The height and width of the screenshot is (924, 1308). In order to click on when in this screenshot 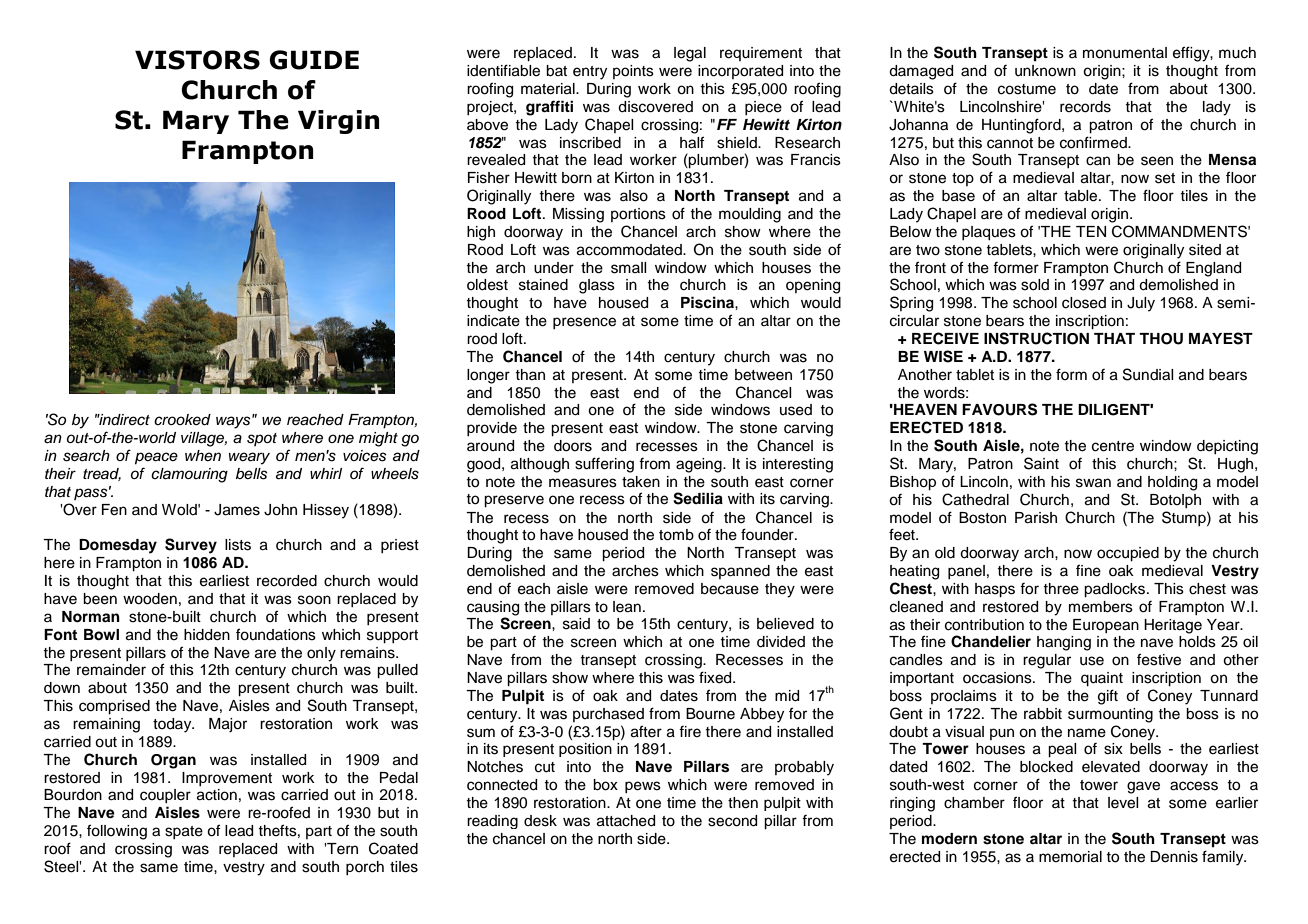, I will do `click(203, 455)`.
